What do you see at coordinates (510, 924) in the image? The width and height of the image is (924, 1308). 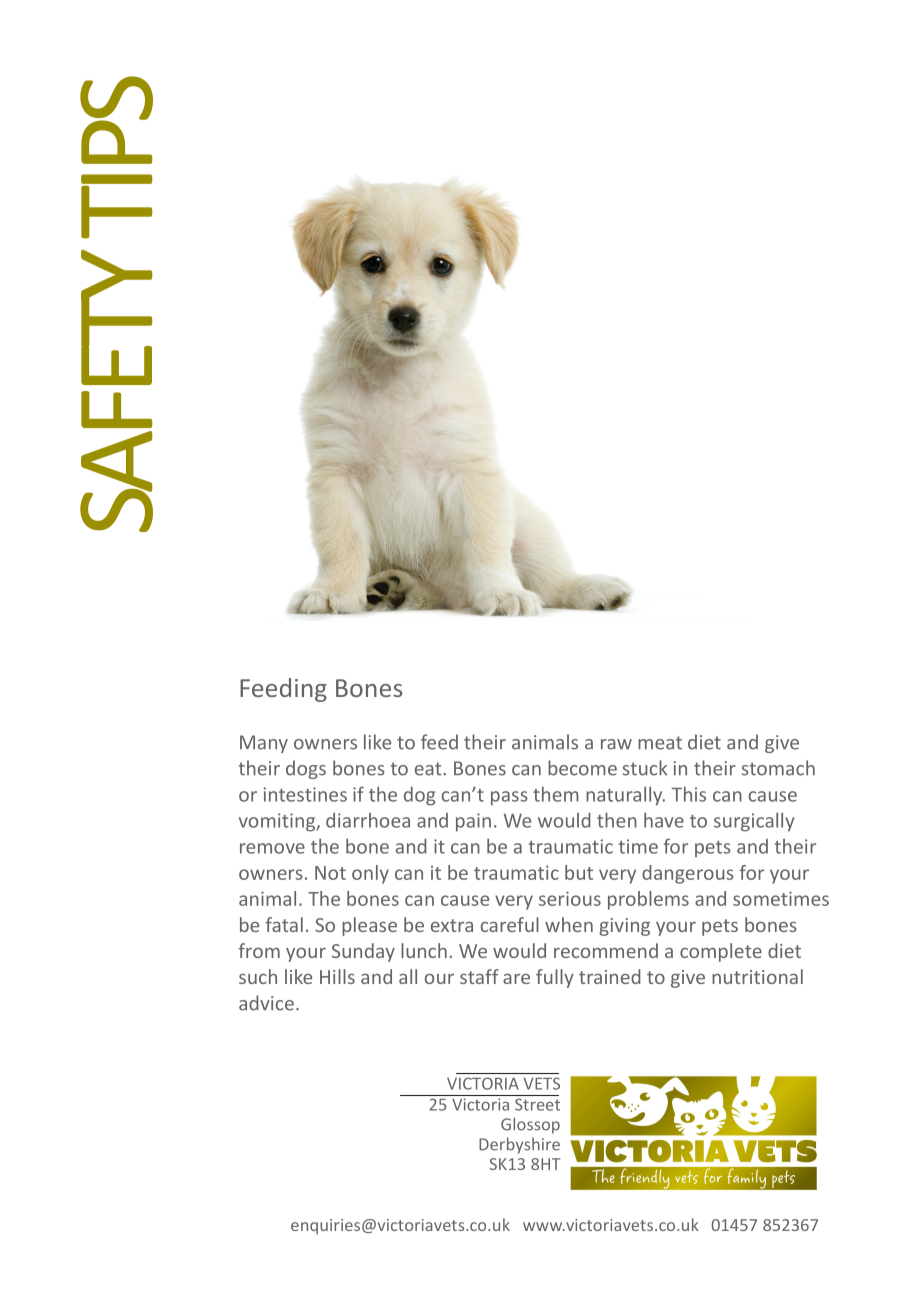 I see `careful` at bounding box center [510, 924].
